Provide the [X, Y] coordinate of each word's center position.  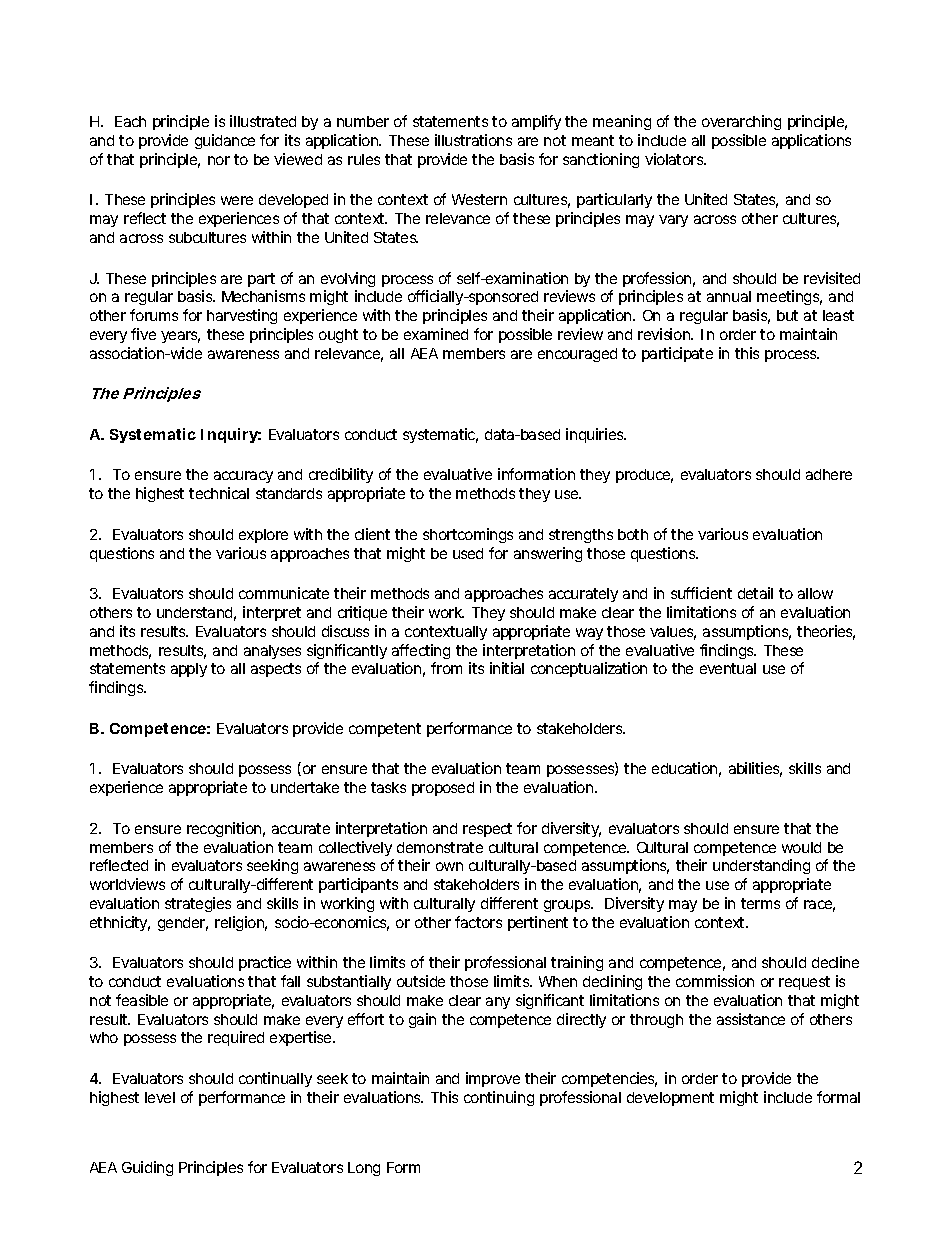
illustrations [473, 140]
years [180, 337]
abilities [755, 769]
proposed [443, 789]
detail [755, 593]
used [468, 553]
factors [478, 922]
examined [436, 334]
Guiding [147, 1168]
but [787, 315]
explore [263, 536]
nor [219, 160]
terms [760, 903]
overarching [741, 122]
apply [189, 670]
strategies [198, 904]
